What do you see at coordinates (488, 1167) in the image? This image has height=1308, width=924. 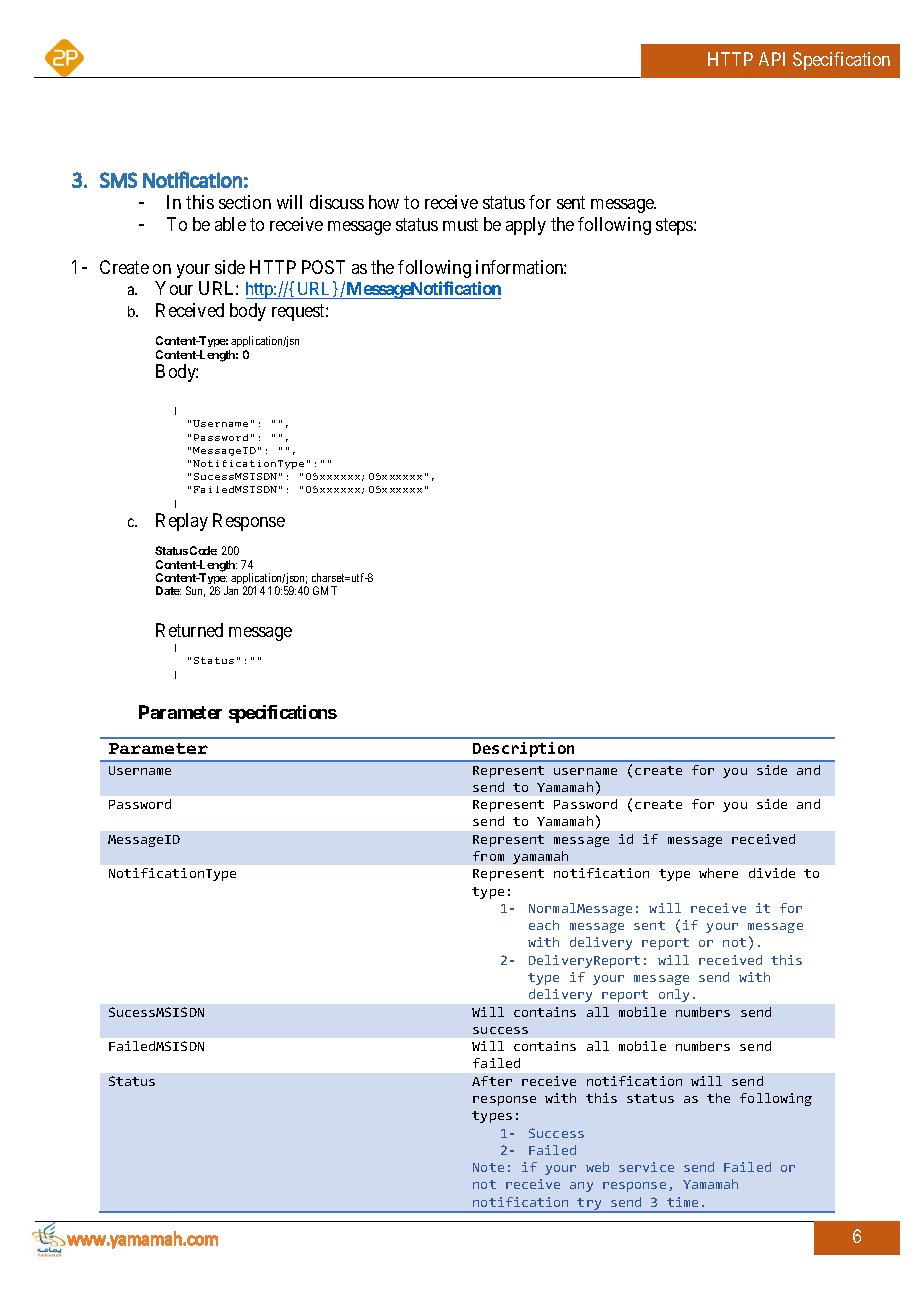 I see `Note` at bounding box center [488, 1167].
